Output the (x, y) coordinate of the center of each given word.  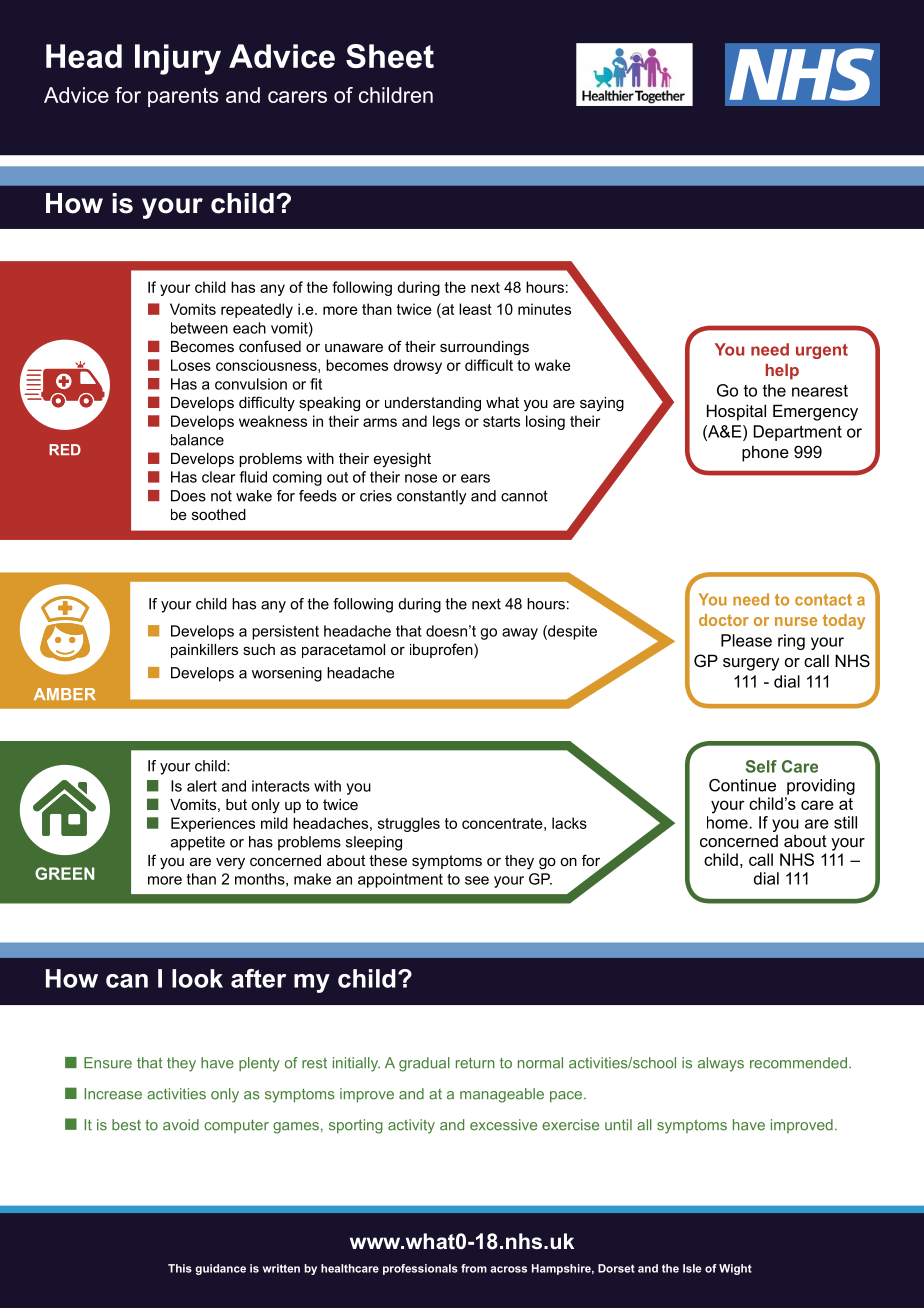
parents (183, 97)
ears (475, 478)
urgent (822, 351)
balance (197, 440)
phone (765, 453)
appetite (198, 843)
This (180, 1268)
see (477, 880)
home (728, 822)
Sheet (390, 56)
